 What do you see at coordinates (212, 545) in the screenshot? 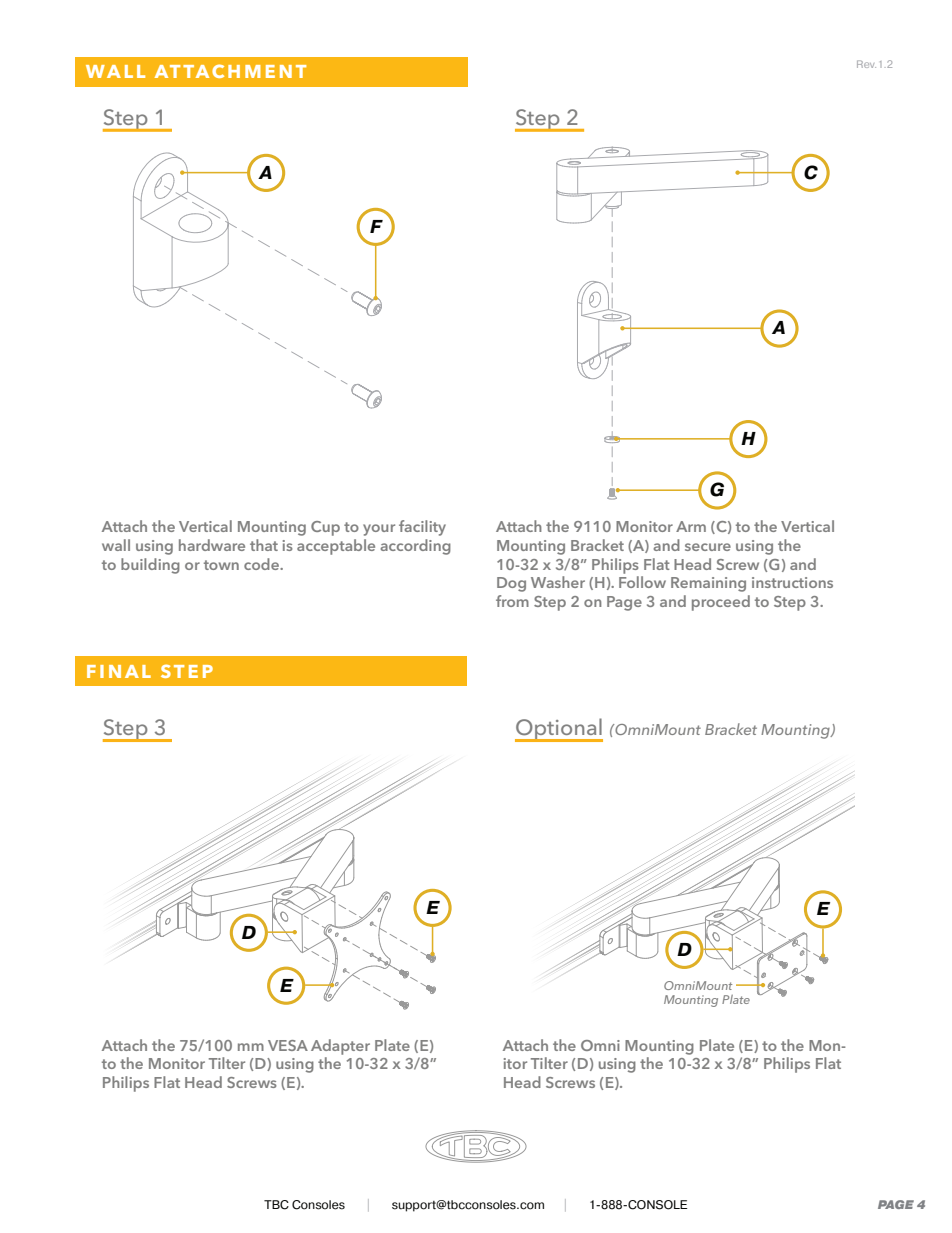
I see `hardware` at bounding box center [212, 545].
